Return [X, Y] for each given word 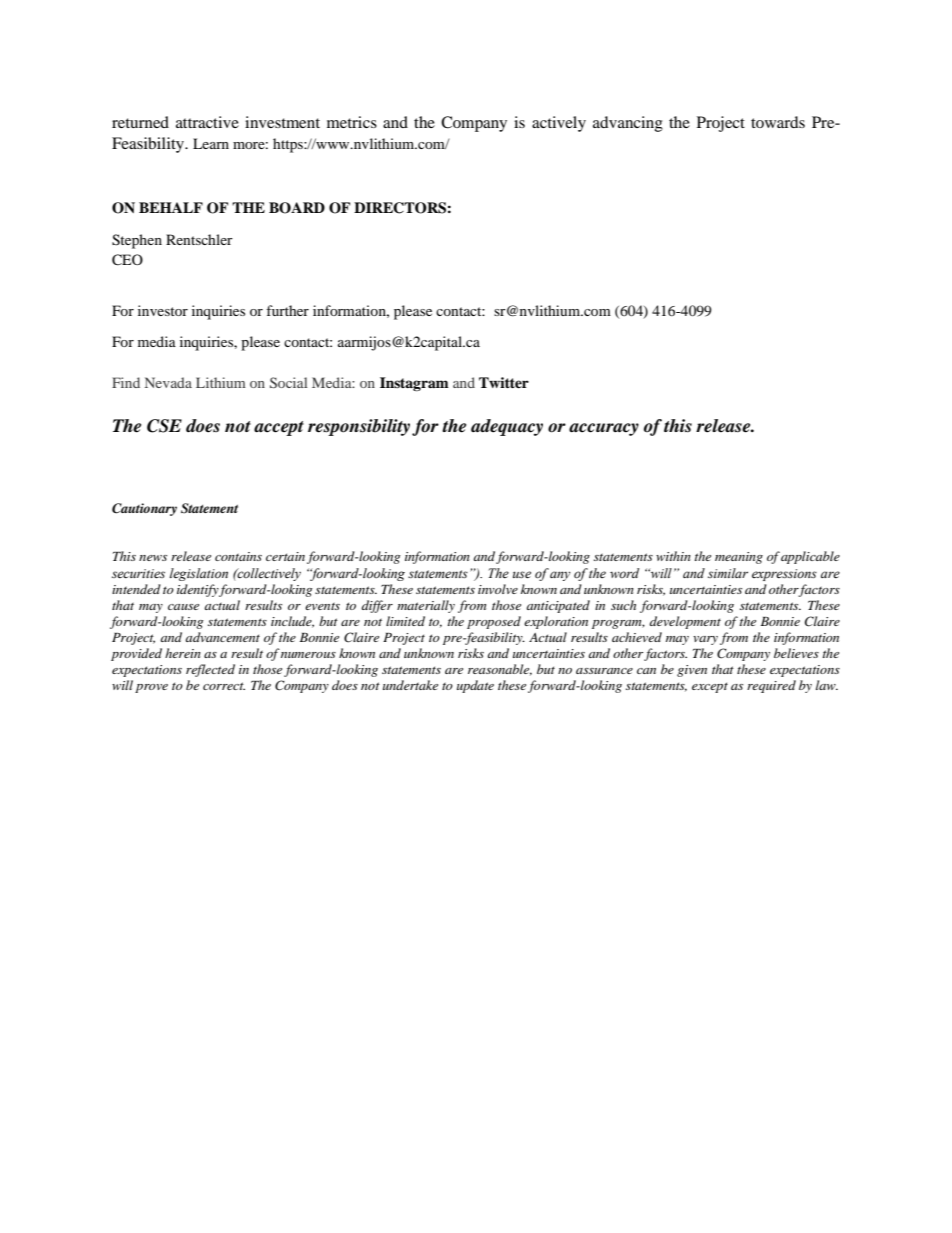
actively [559, 124]
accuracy [604, 429]
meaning [739, 558]
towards [778, 122]
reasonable [500, 670]
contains [238, 556]
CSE [164, 426]
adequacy [507, 427]
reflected [210, 670]
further [287, 310]
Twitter [504, 382]
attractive [207, 122]
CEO [127, 260]
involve [498, 589]
